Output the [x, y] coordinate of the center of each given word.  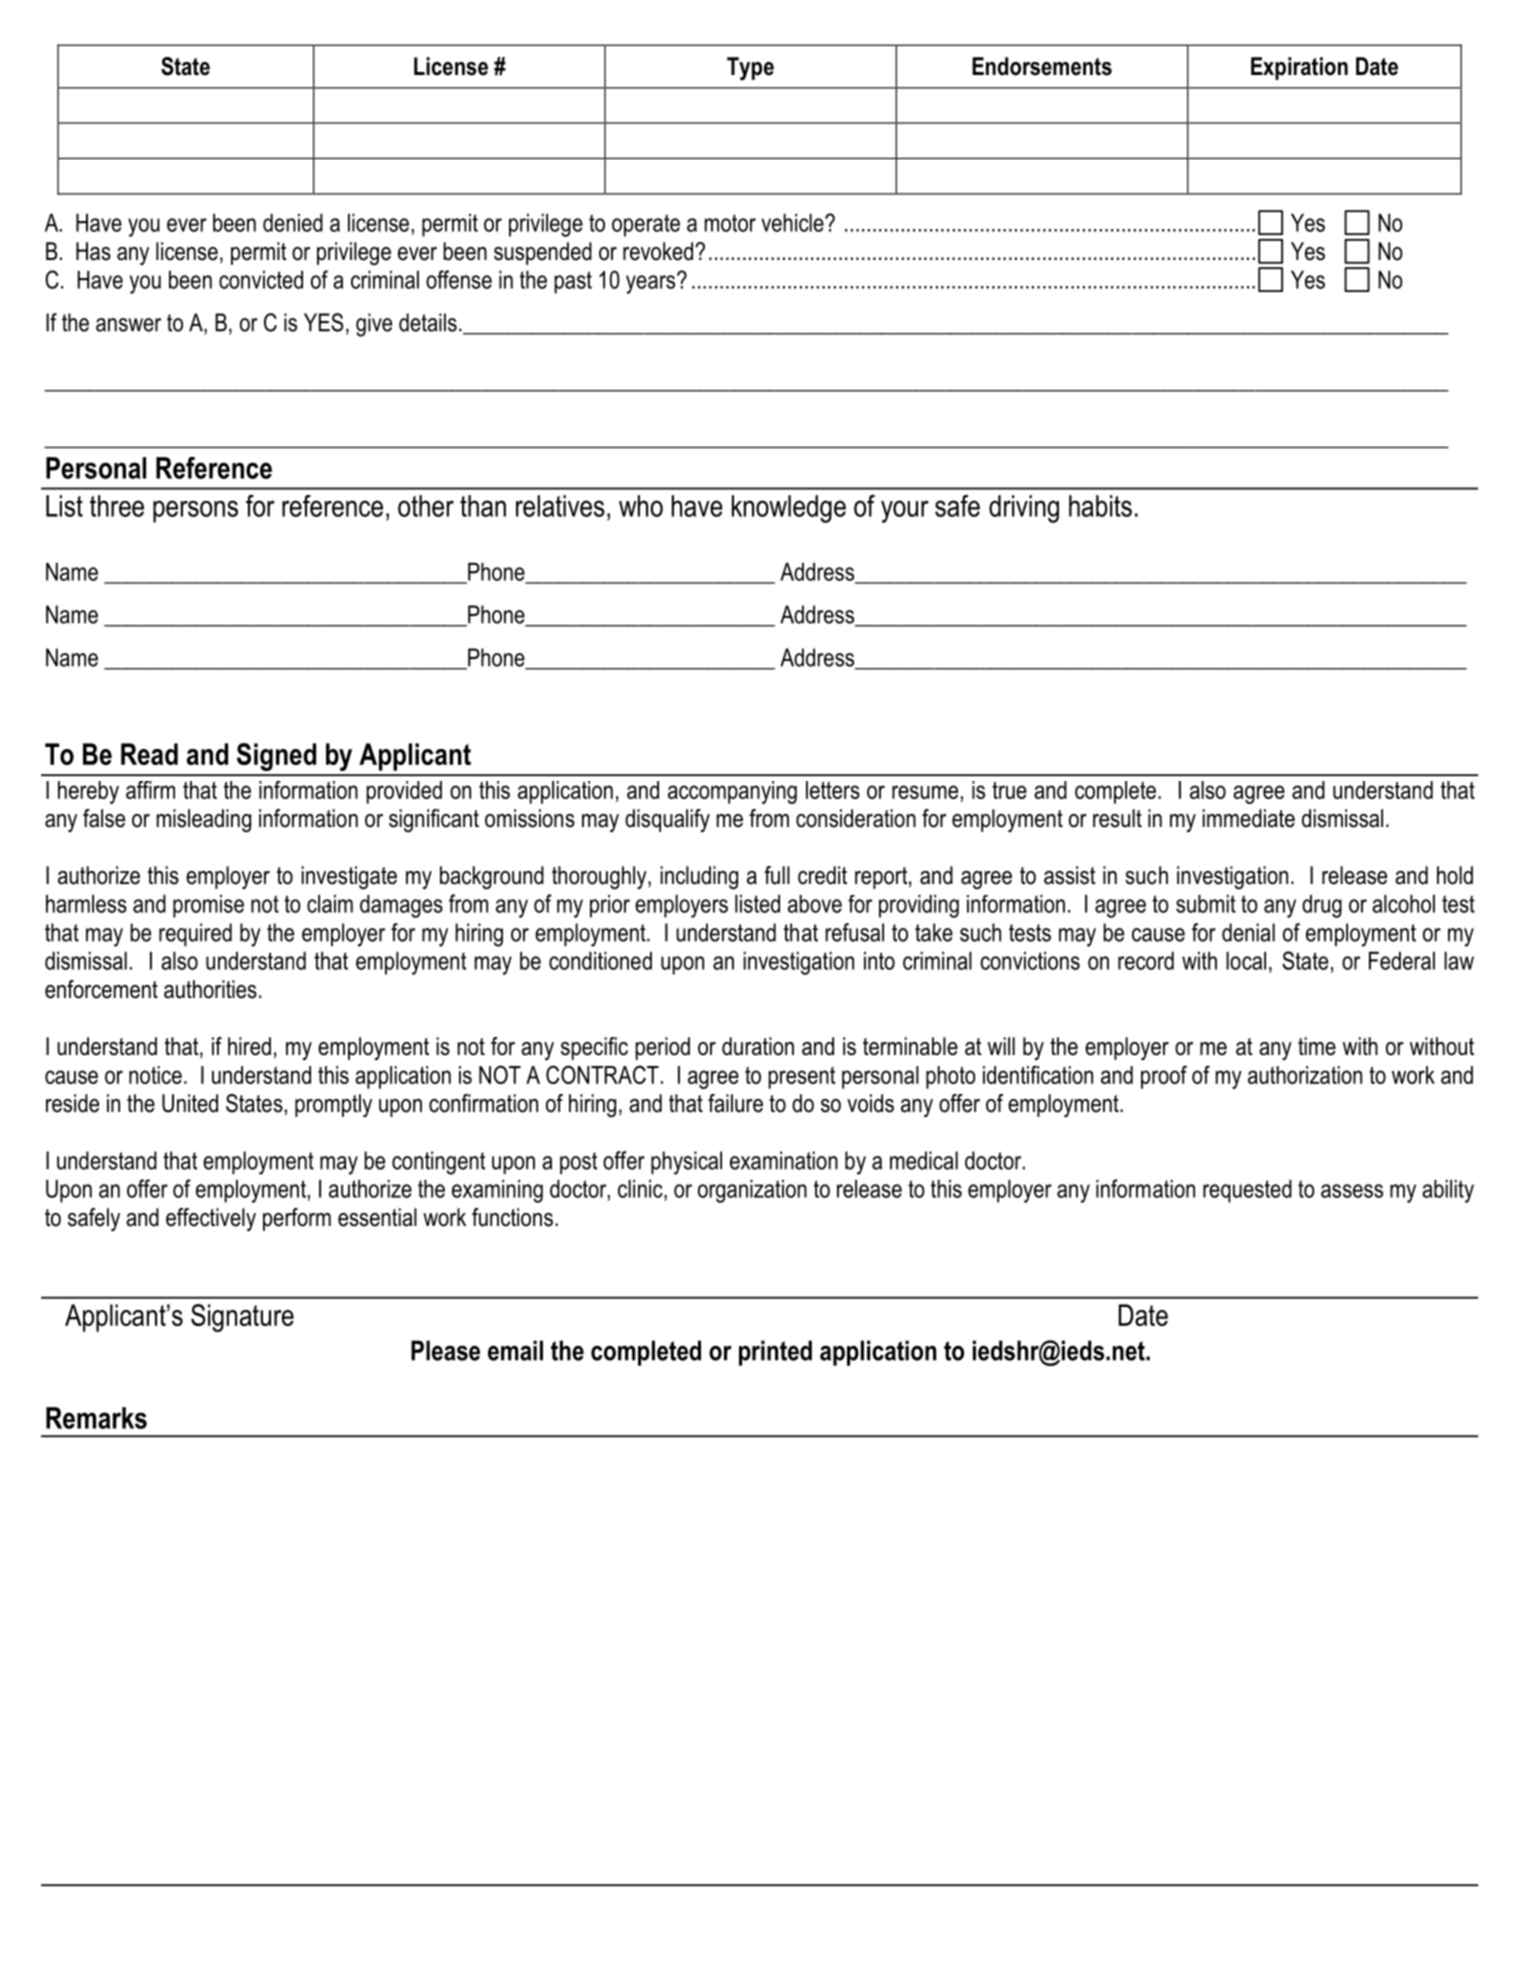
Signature [242, 1318]
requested [1247, 1191]
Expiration [1299, 68]
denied [293, 223]
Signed [276, 757]
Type [750, 68]
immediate [1248, 818]
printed [775, 1353]
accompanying [732, 792]
